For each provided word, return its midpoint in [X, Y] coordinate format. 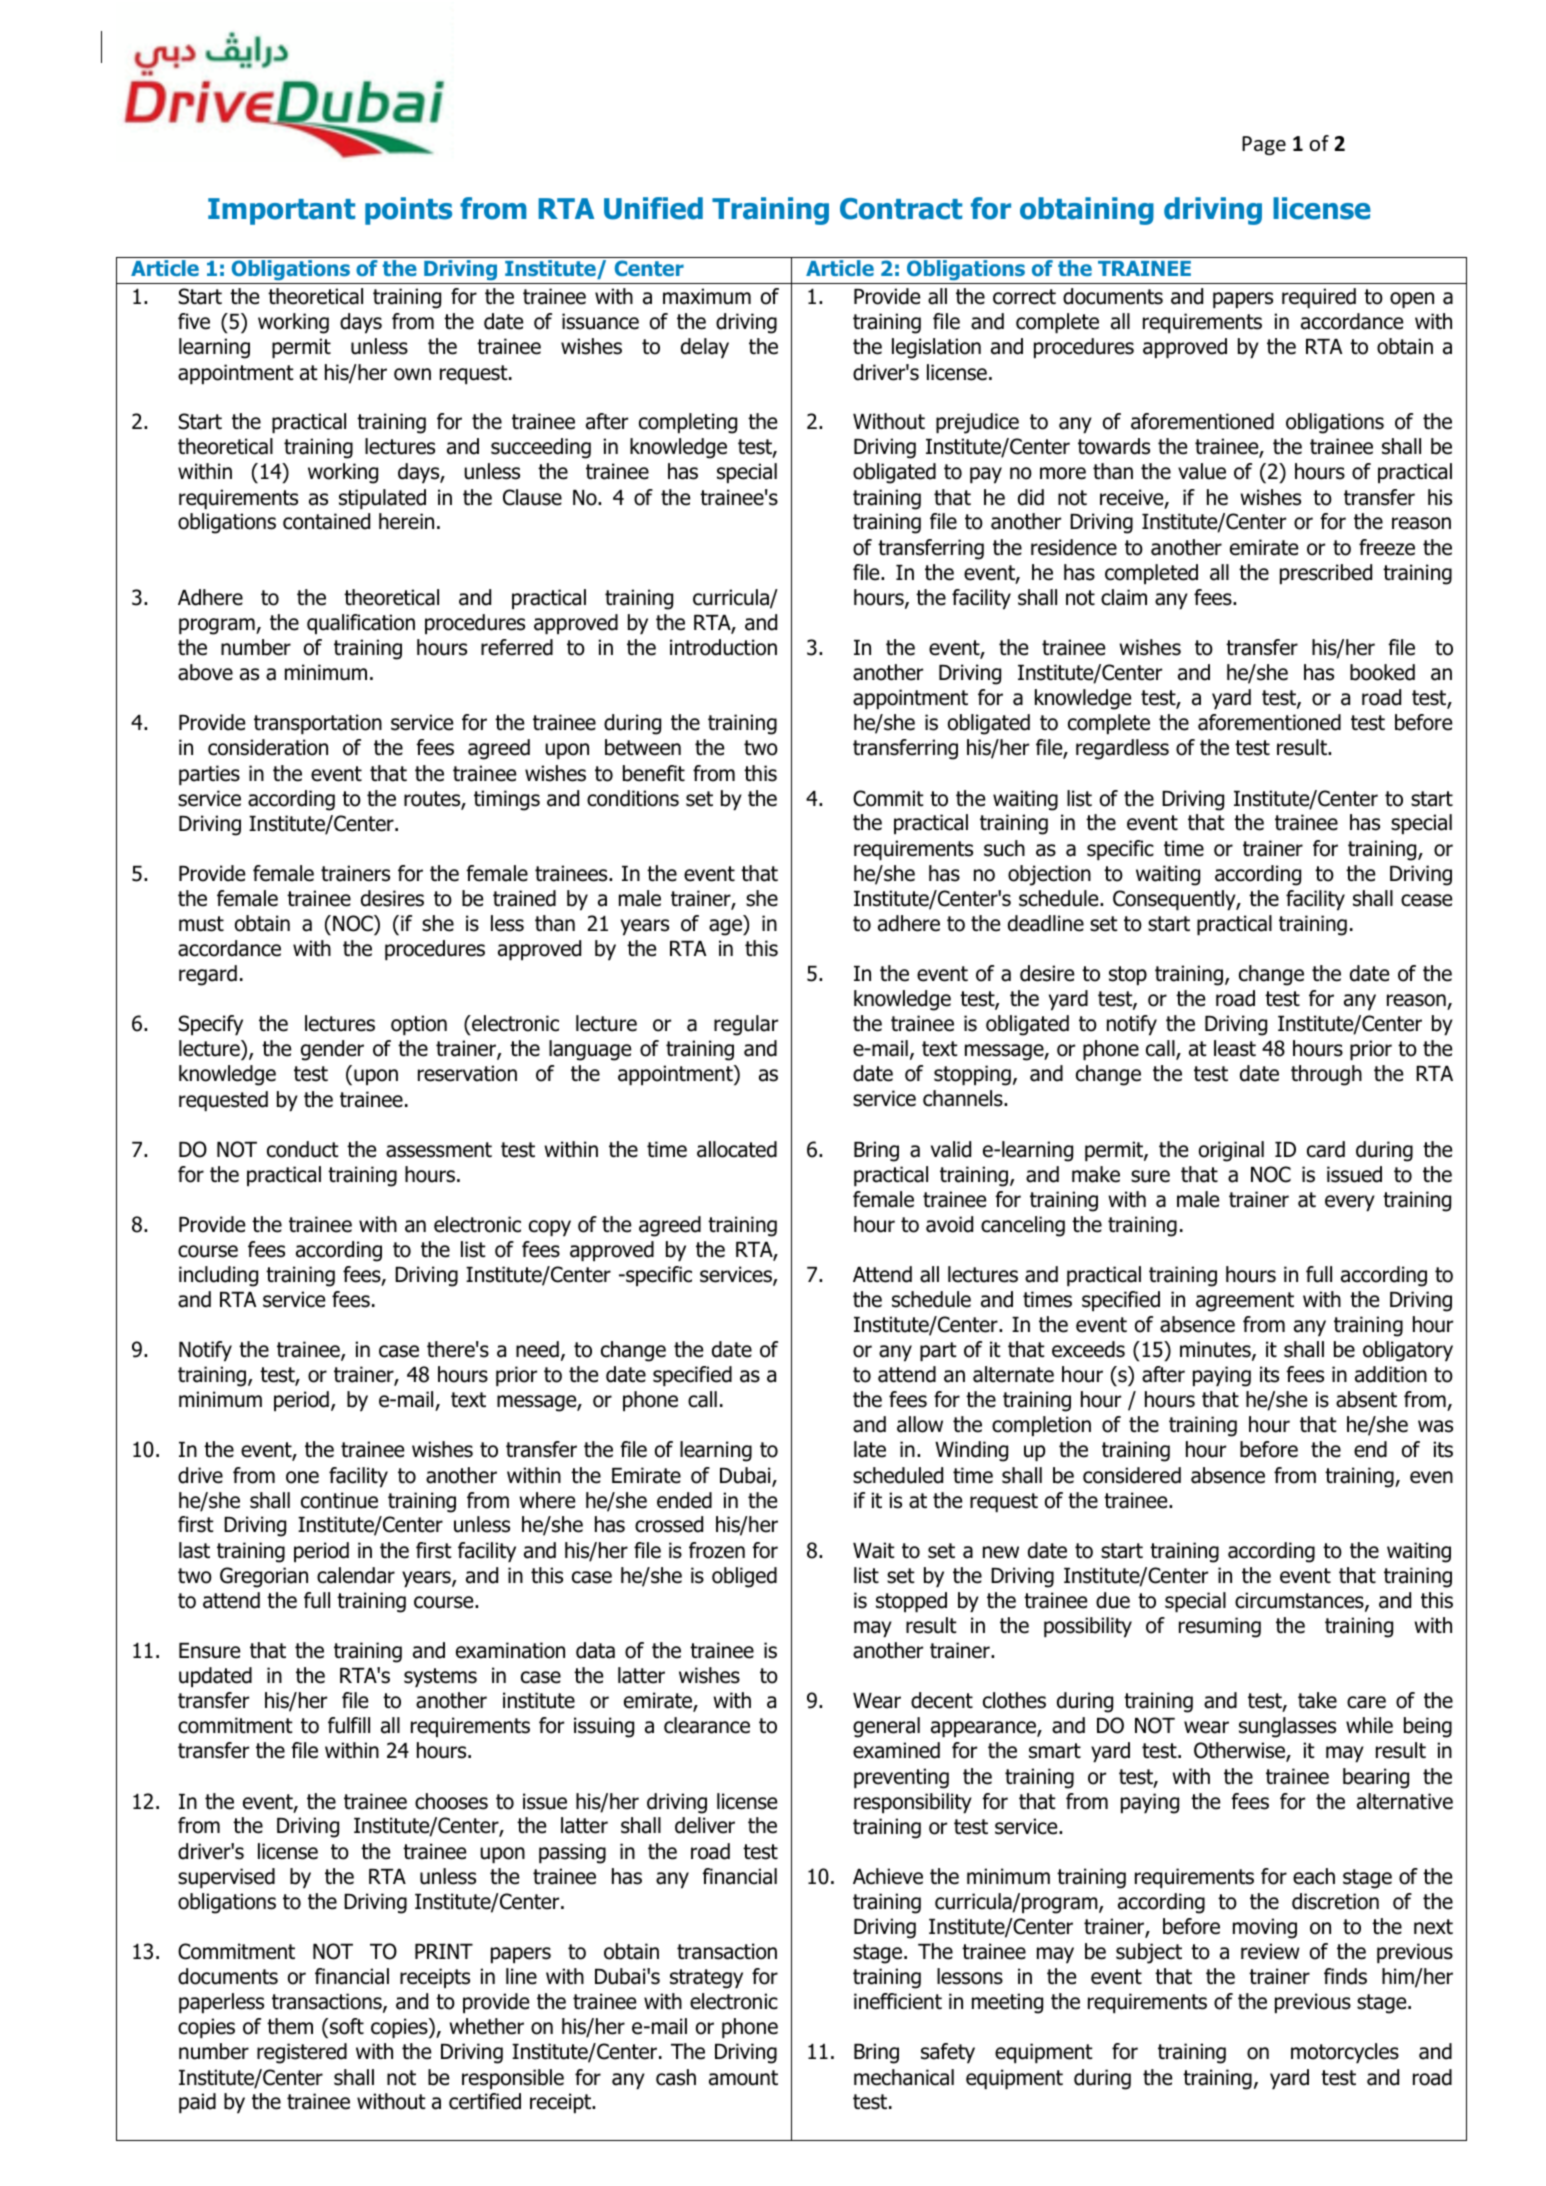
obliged [744, 1577]
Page [1264, 145]
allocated [737, 1149]
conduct [303, 1149]
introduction [723, 647]
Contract [901, 209]
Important [281, 211]
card [1326, 1149]
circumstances [1300, 1601]
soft [347, 2026]
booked [1382, 672]
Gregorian [264, 1577]
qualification [361, 624]
